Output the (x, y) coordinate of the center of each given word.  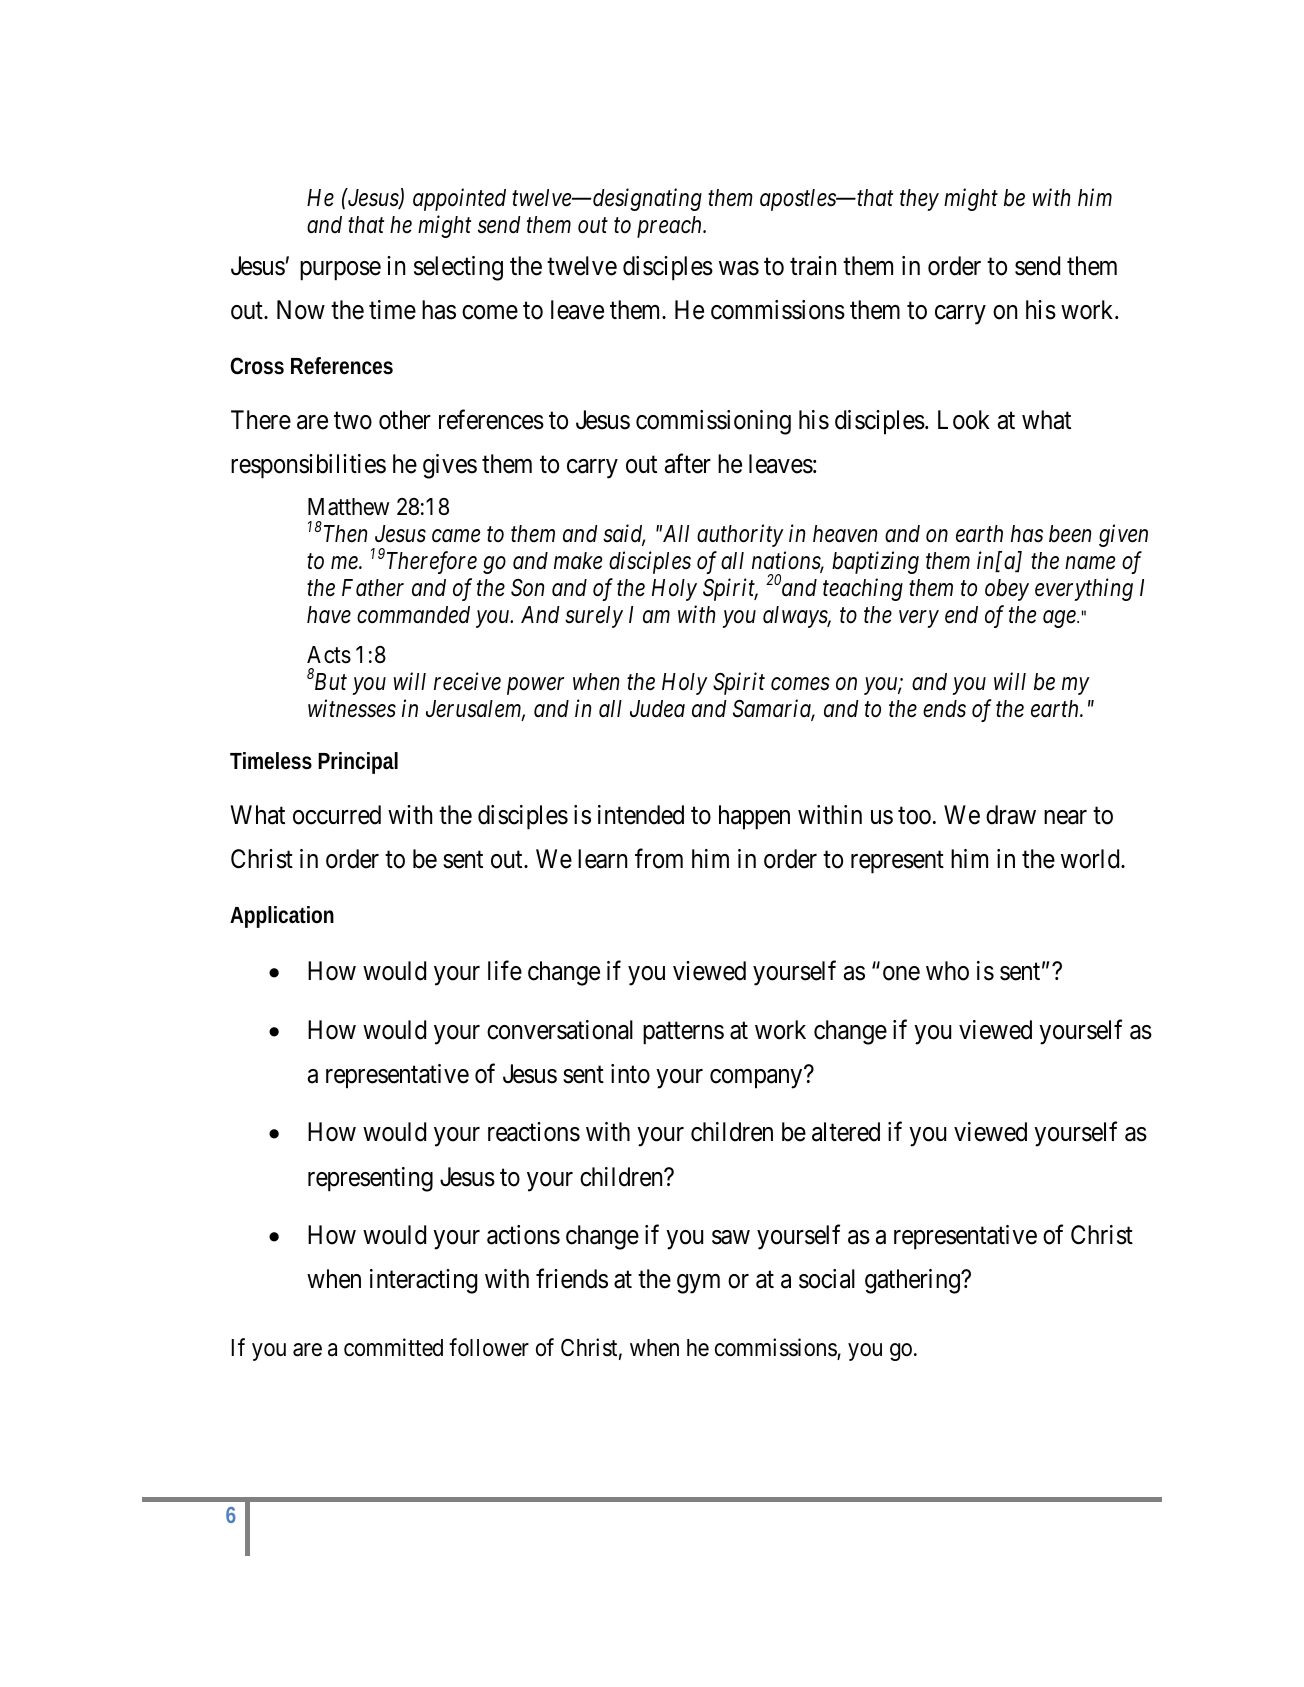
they (919, 200)
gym (698, 1284)
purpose (340, 271)
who (947, 971)
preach (671, 227)
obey (1007, 590)
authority (740, 535)
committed (393, 1347)
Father (373, 588)
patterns (683, 1033)
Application (282, 917)
